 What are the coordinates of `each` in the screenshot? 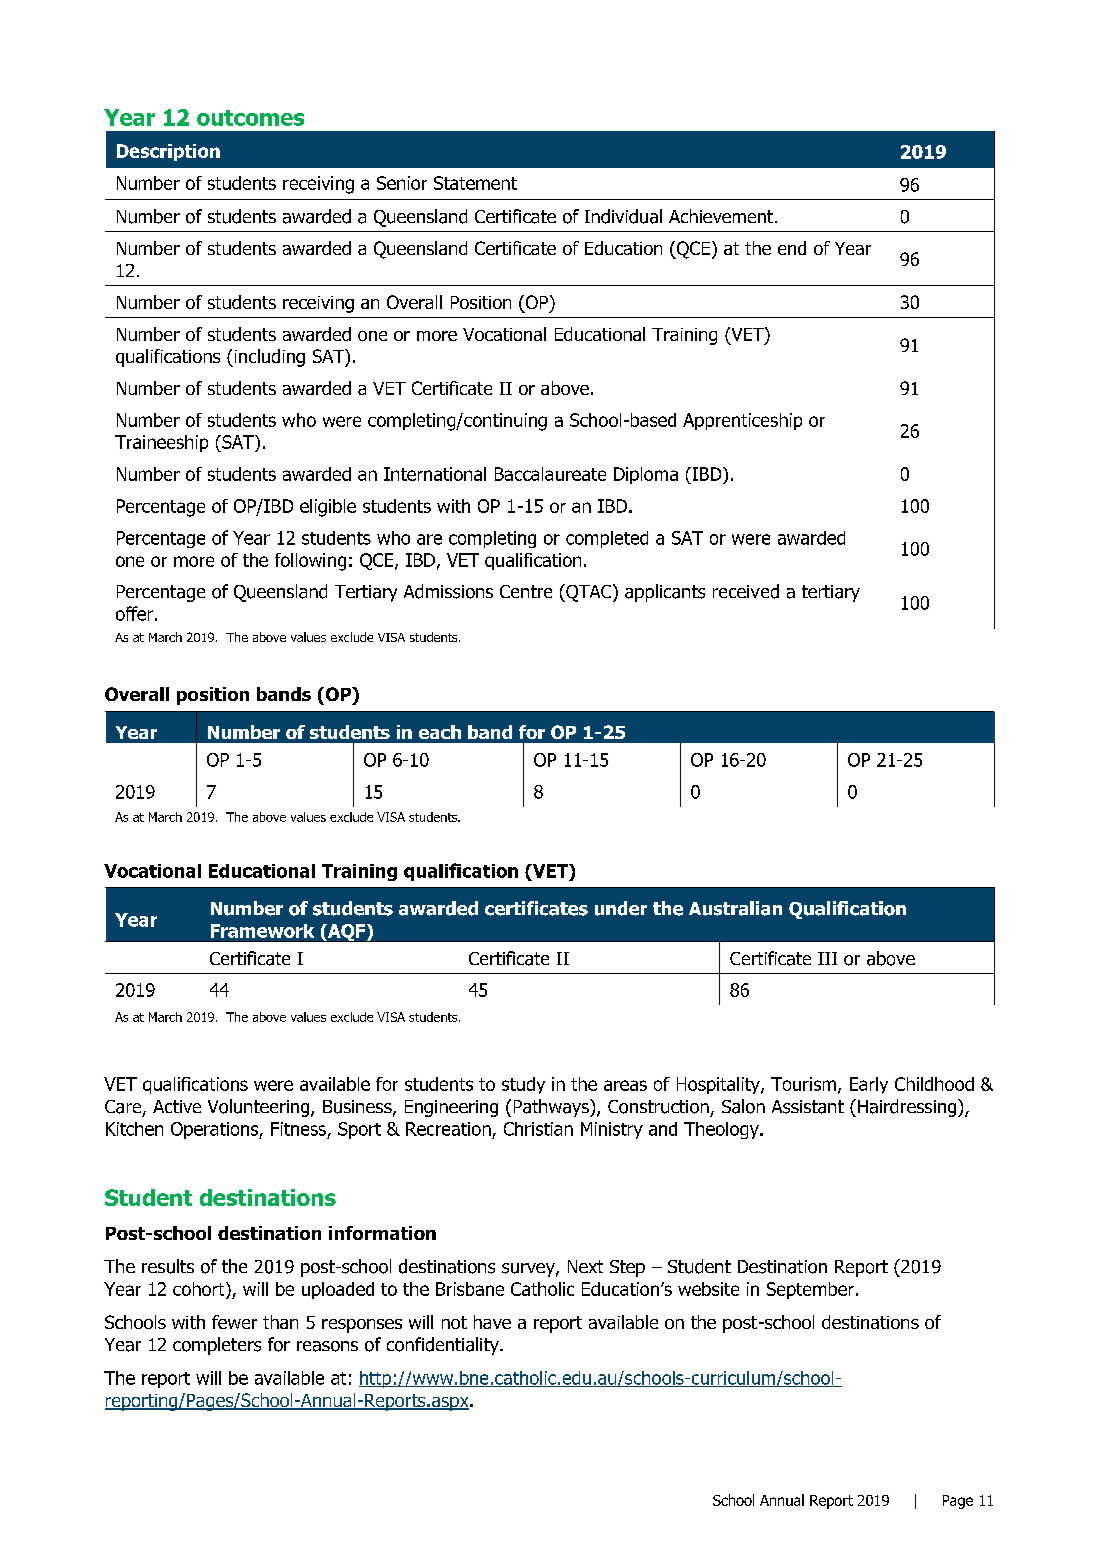 It's located at (440, 732).
